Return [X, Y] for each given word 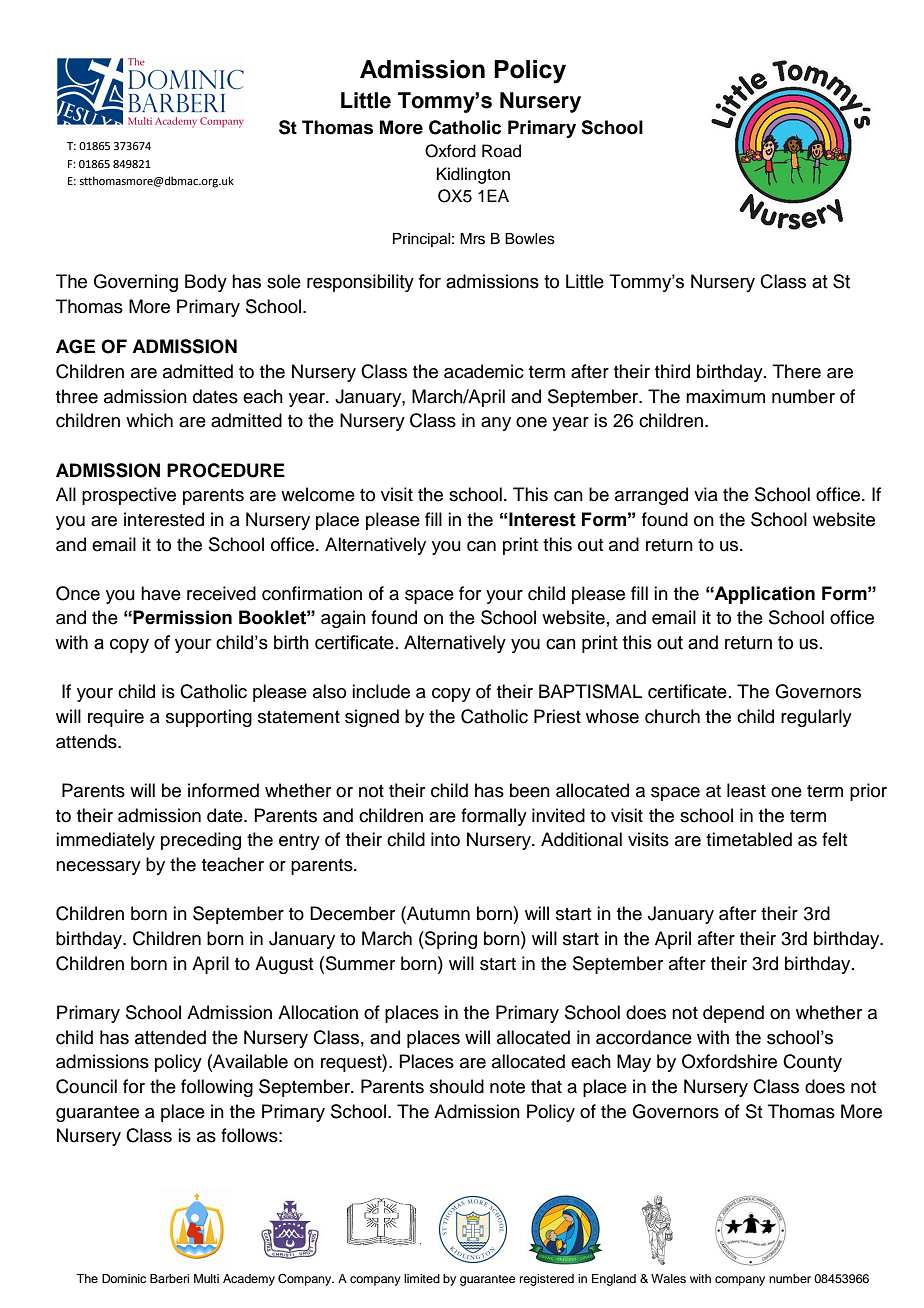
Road [501, 151]
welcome [318, 494]
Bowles [530, 239]
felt [834, 839]
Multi [206, 1278]
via [706, 494]
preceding [201, 841]
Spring [450, 940]
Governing [136, 283]
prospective [129, 496]
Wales [668, 1278]
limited [422, 1278]
